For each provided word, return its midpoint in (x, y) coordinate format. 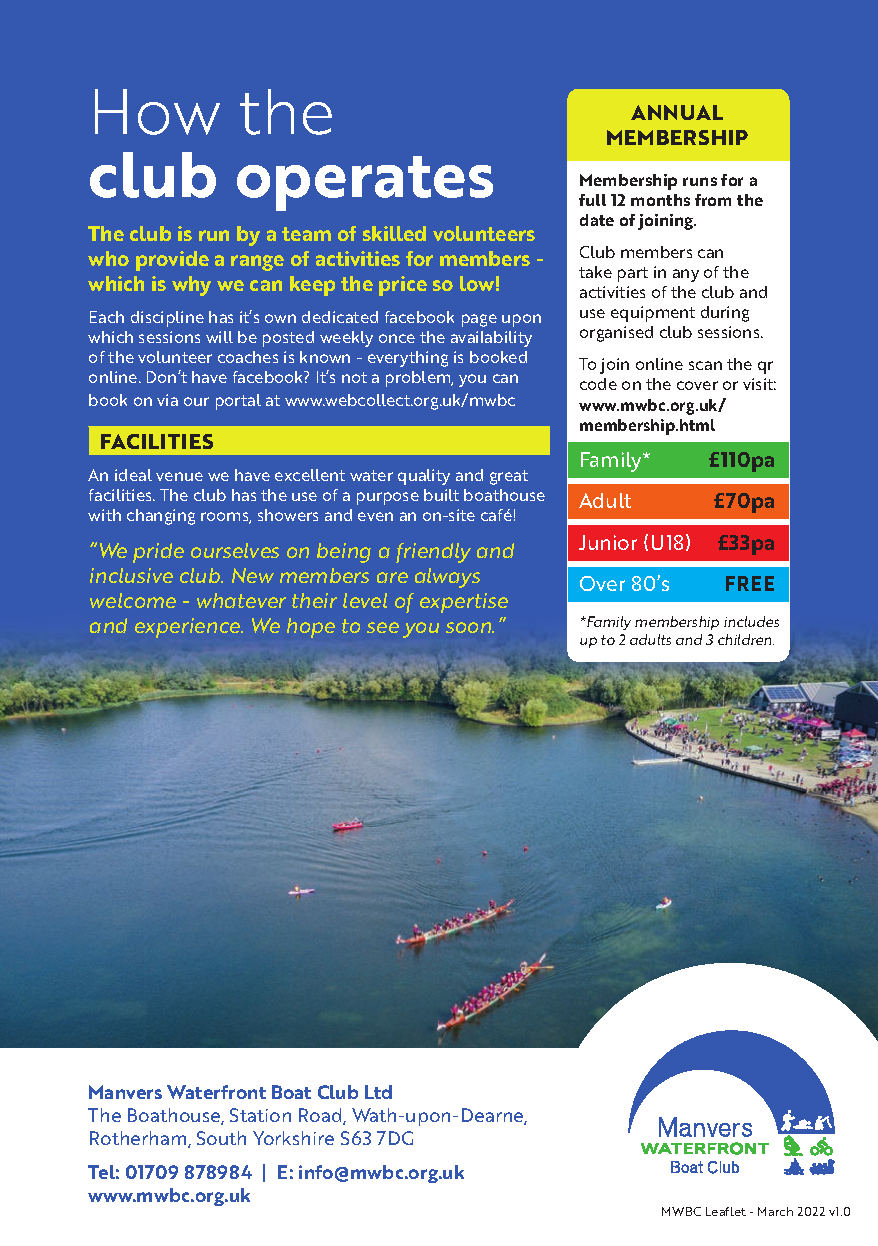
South (221, 1138)
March (775, 1211)
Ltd (378, 1092)
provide (172, 261)
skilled (394, 233)
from (713, 200)
